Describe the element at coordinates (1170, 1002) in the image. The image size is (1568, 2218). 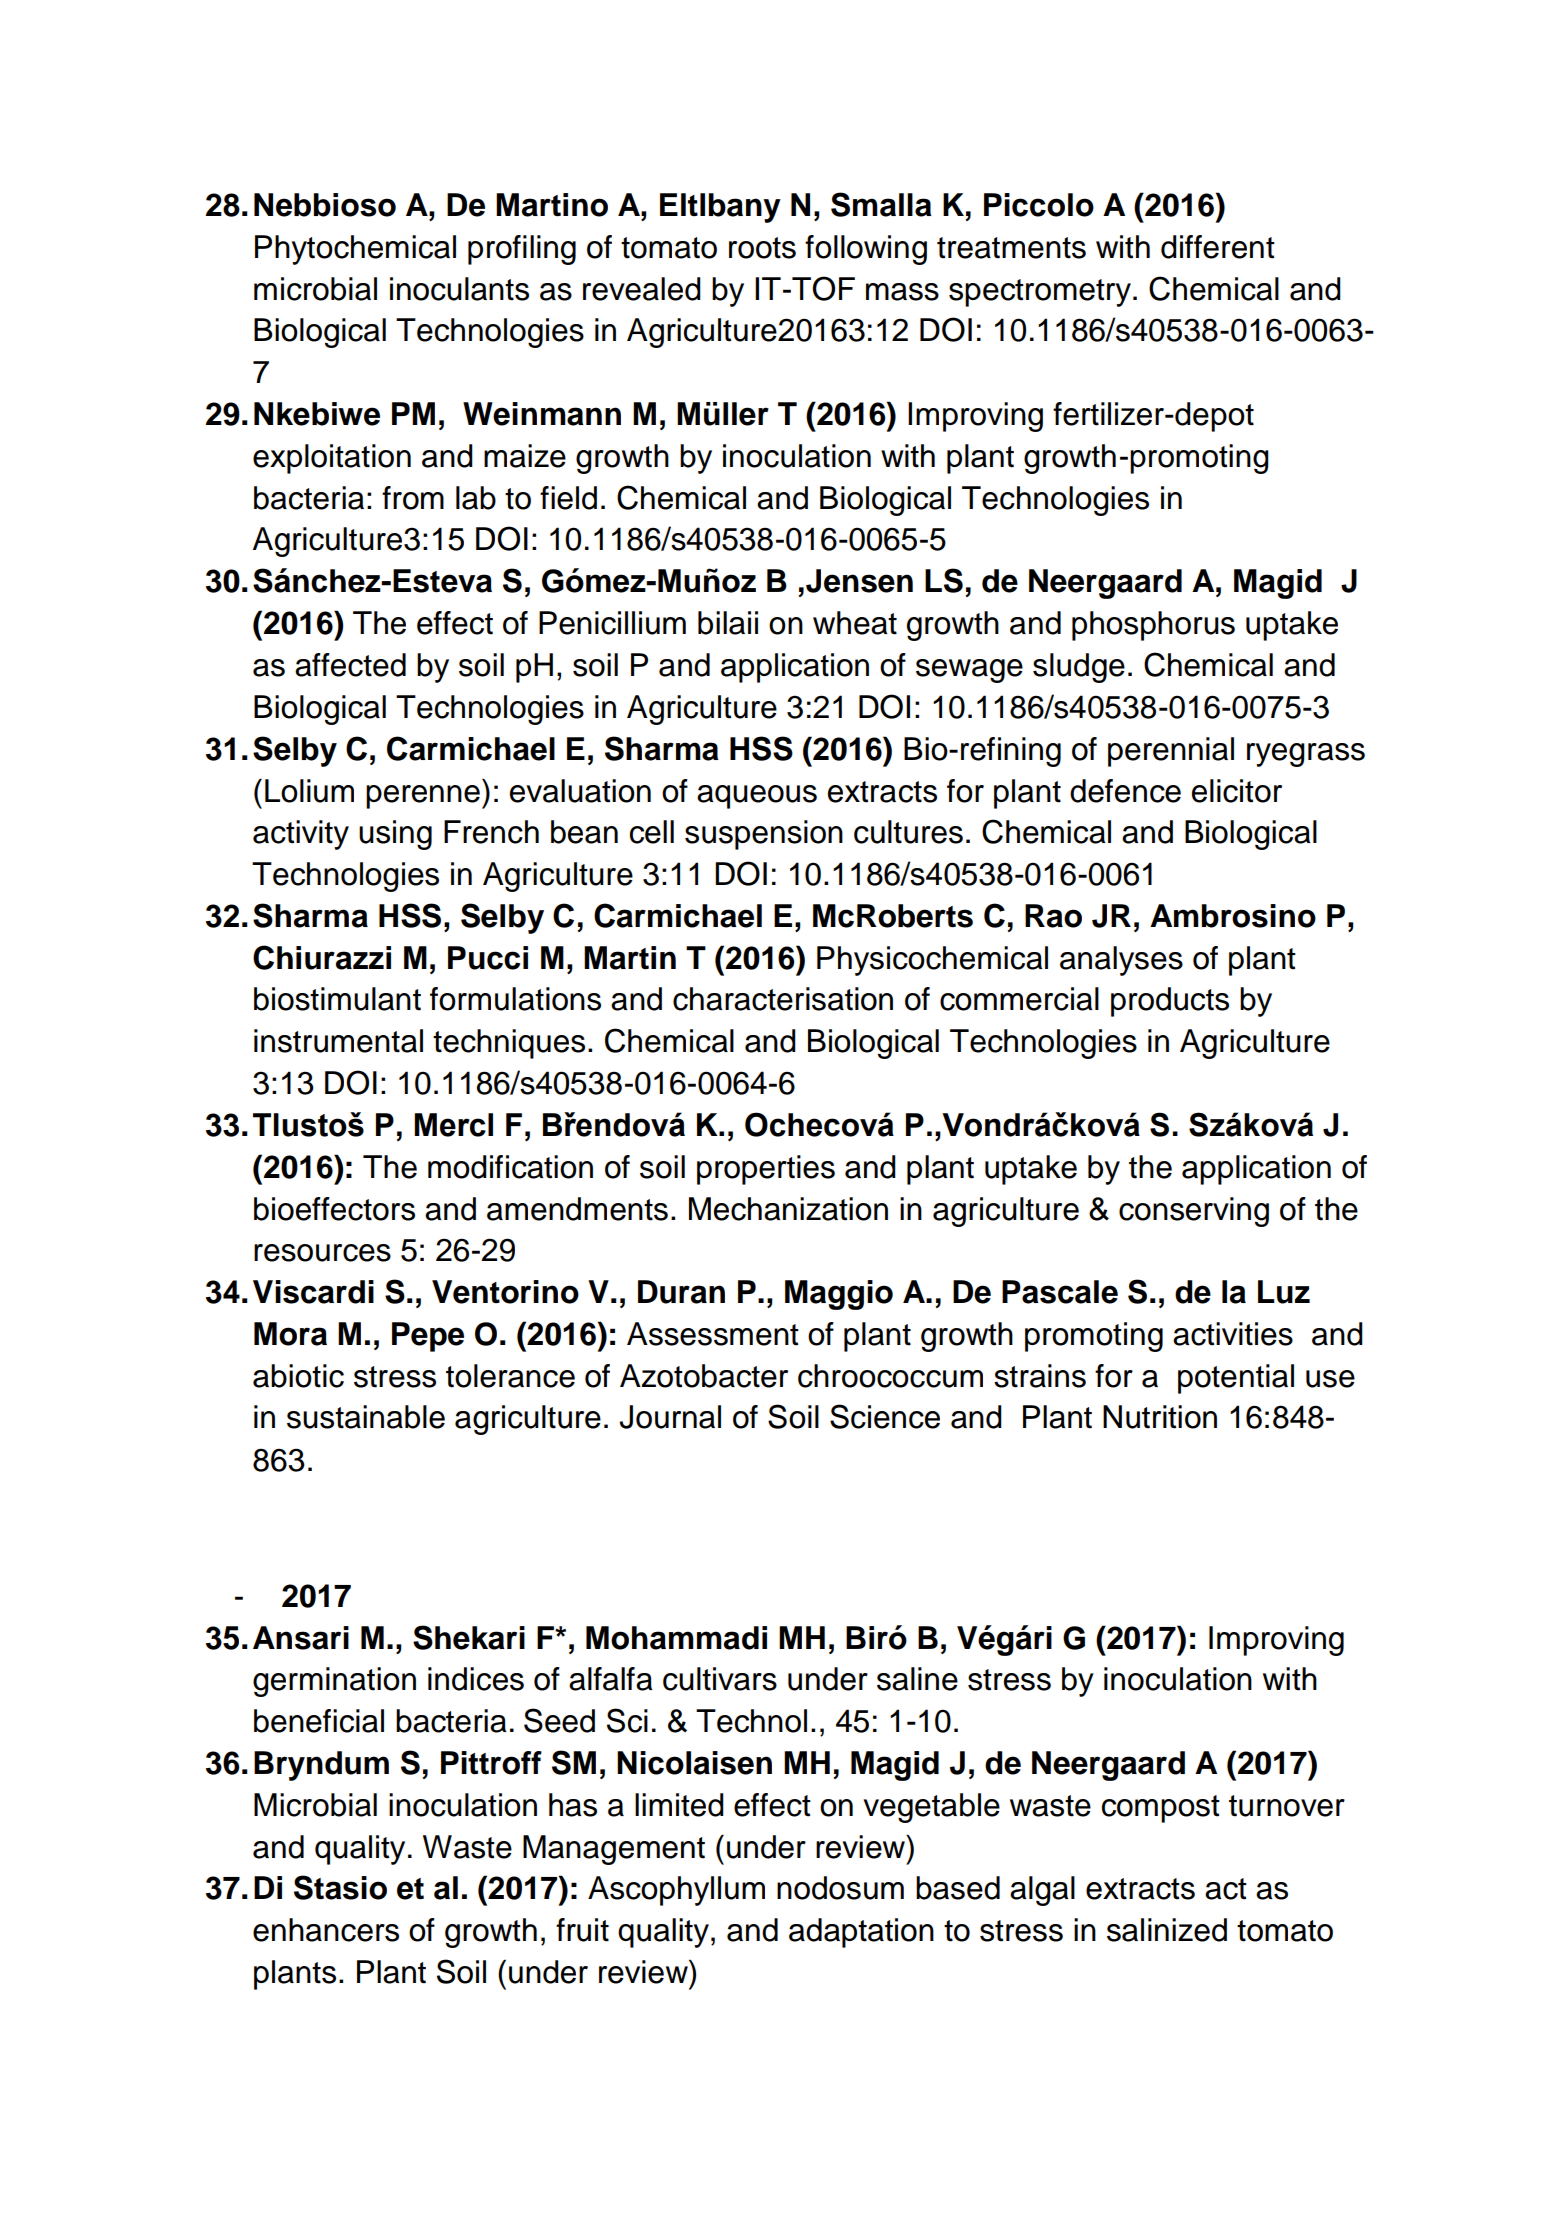
I see `products` at that location.
